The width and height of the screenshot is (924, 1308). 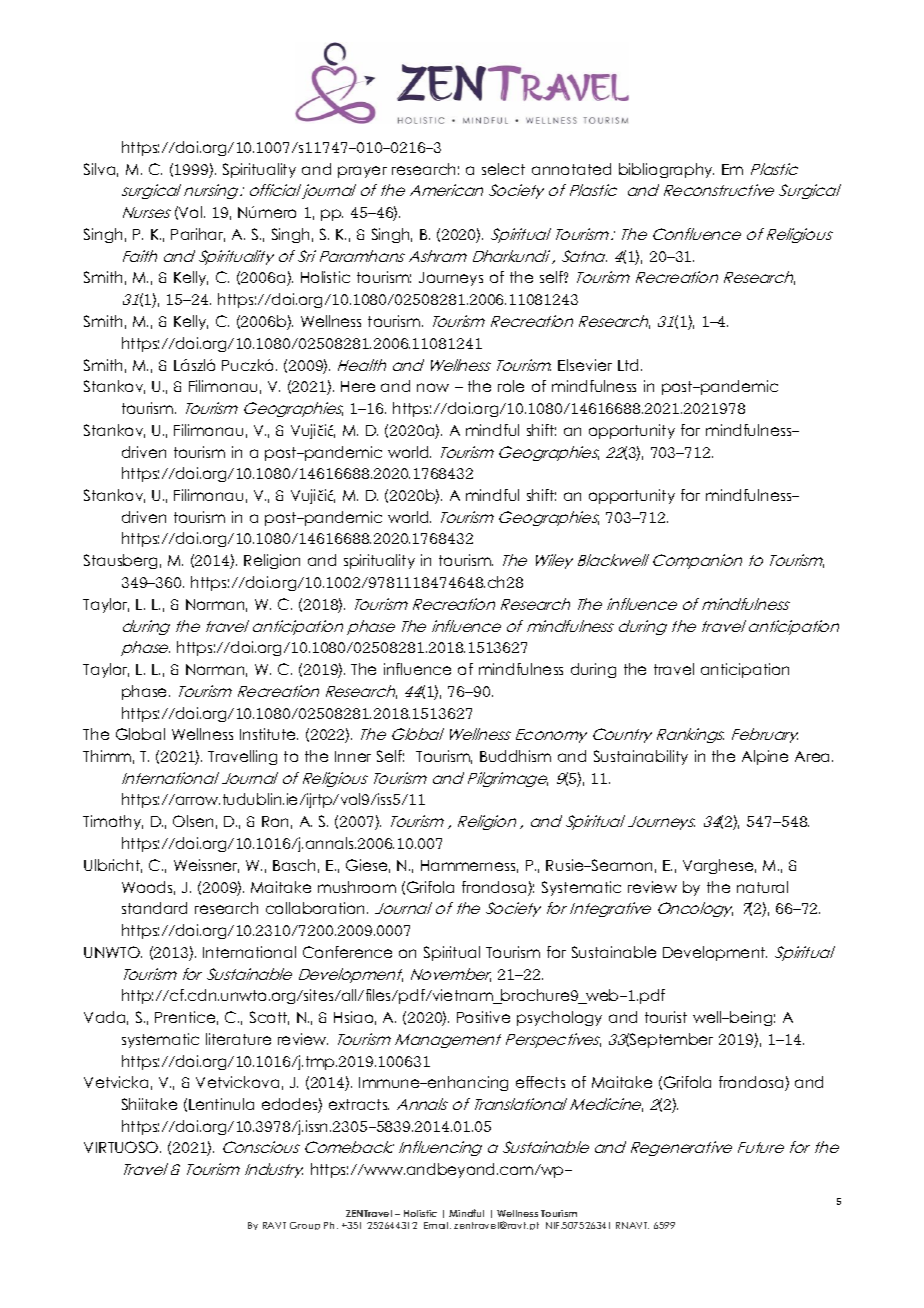 I want to click on bibliography, so click(x=666, y=170).
